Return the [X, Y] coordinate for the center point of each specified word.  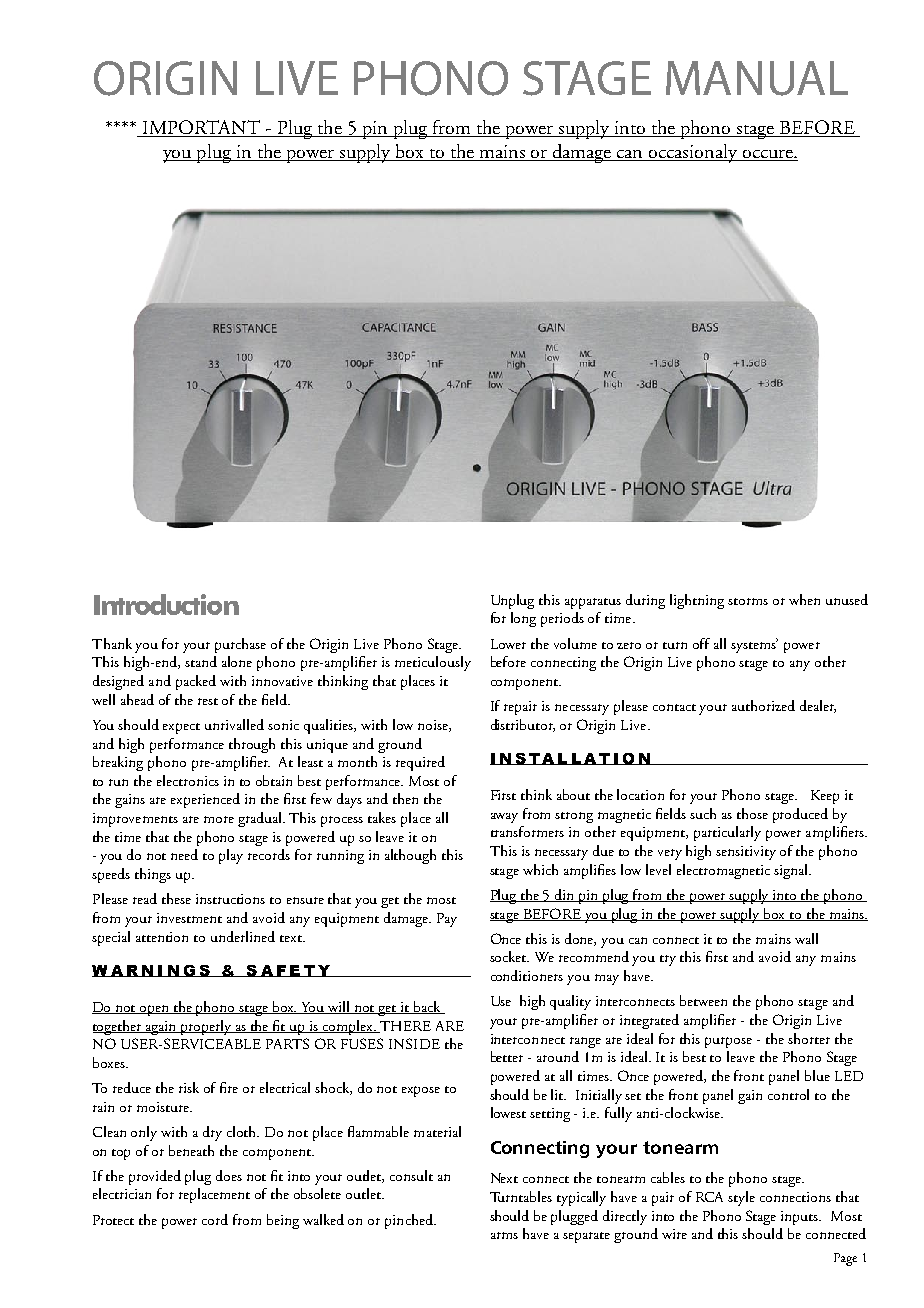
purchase [240, 645]
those [752, 813]
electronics [188, 780]
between [703, 1000]
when [804, 599]
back [427, 1007]
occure [767, 155]
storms [748, 601]
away [504, 818]
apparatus [593, 603]
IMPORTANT [201, 128]
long [523, 619]
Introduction [166, 604]
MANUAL [757, 78]
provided [155, 1177]
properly [206, 1027]
